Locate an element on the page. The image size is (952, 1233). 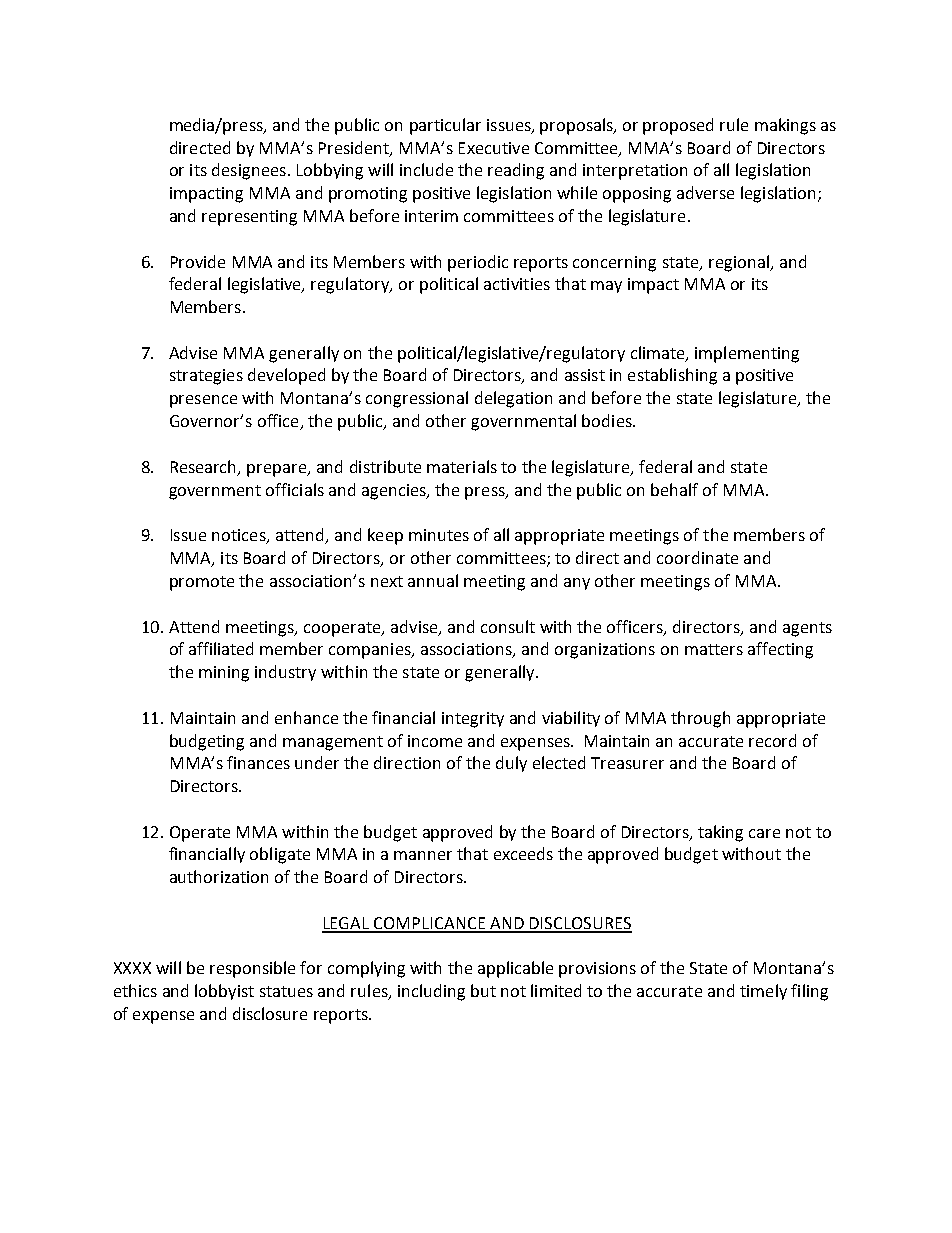
establishing is located at coordinates (672, 376).
